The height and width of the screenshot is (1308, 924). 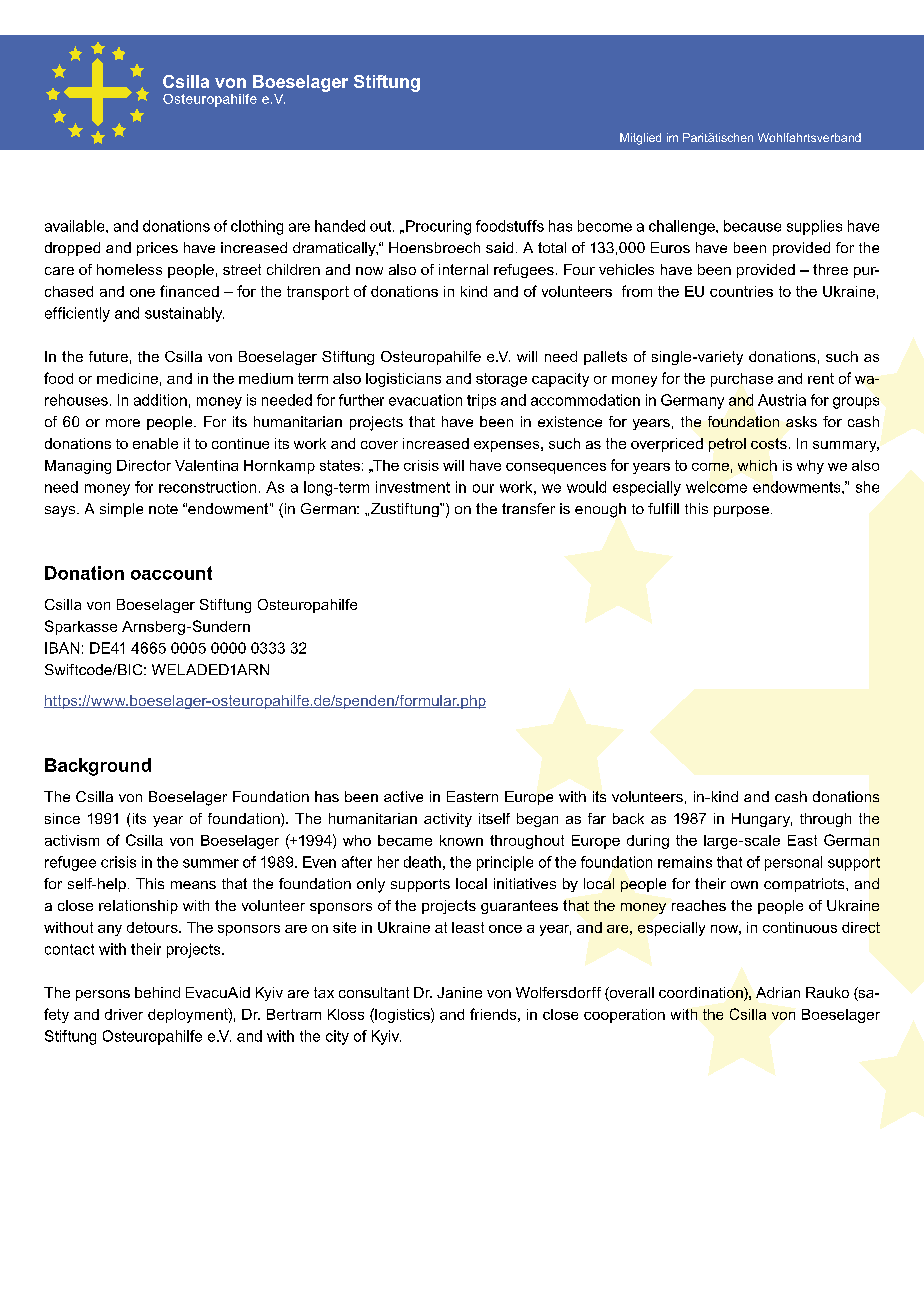 What do you see at coordinates (752, 226) in the screenshot?
I see `because` at bounding box center [752, 226].
